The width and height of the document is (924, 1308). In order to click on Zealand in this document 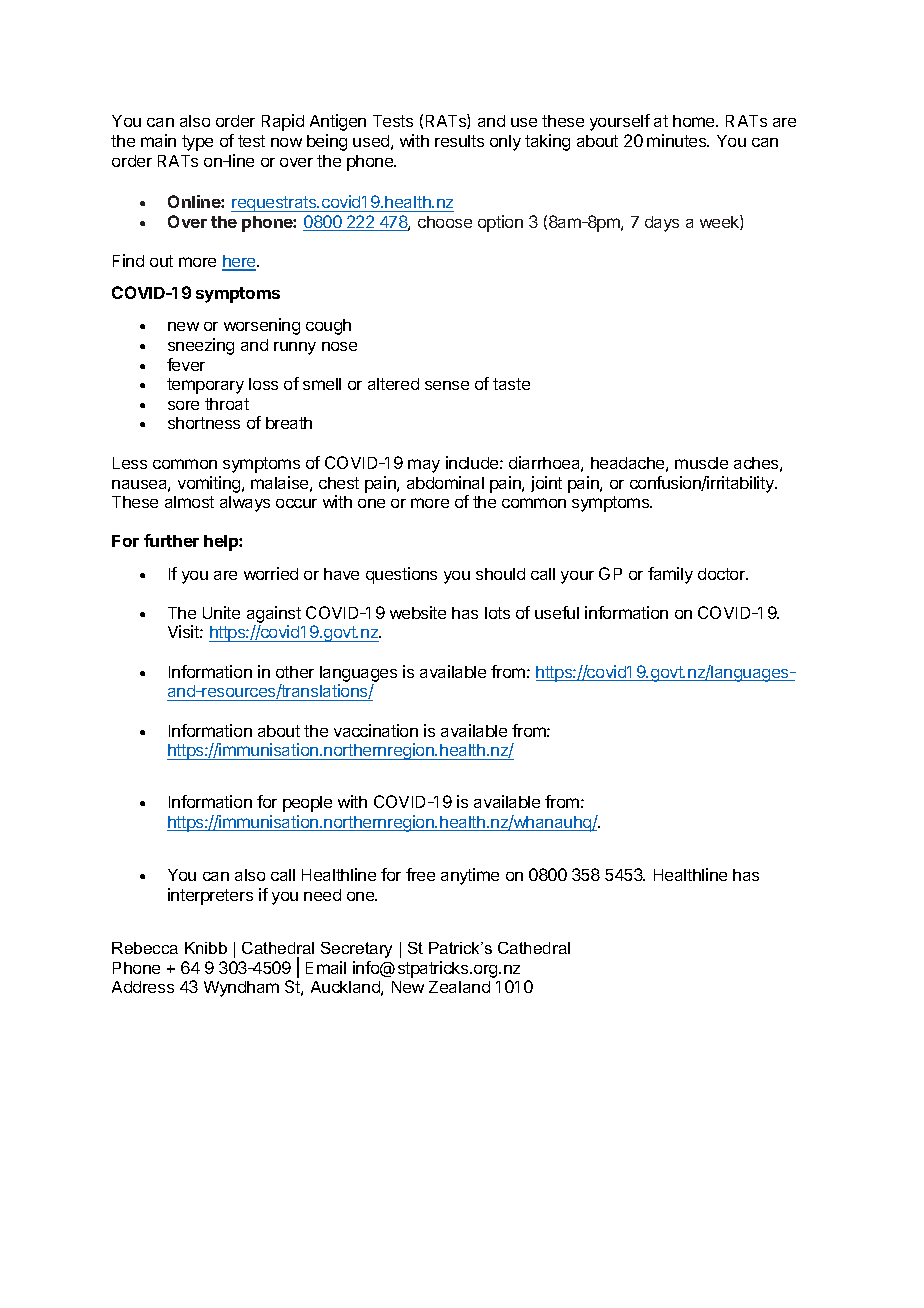, I will do `click(459, 987)`.
